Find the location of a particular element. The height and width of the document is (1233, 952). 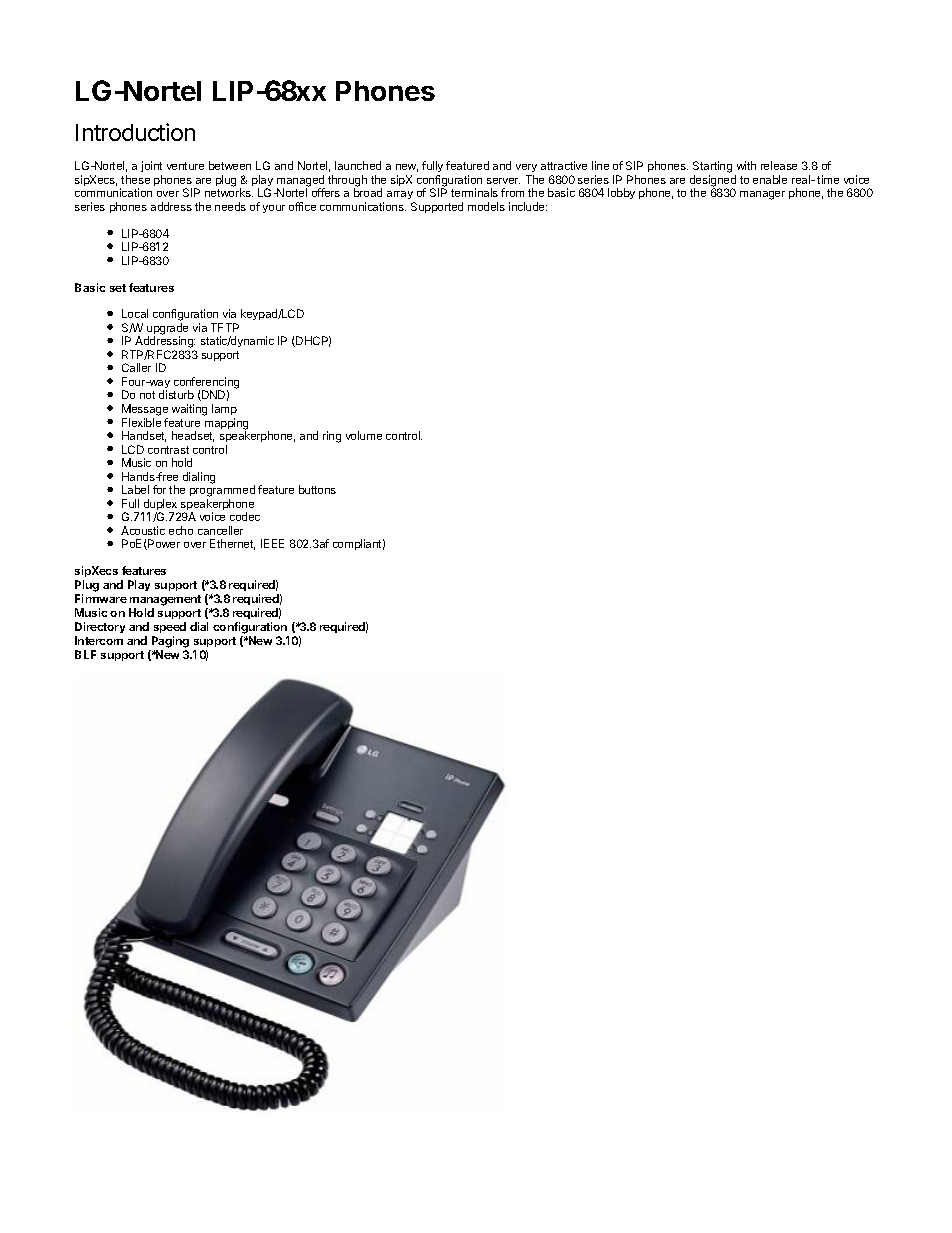

disturb is located at coordinates (176, 394).
